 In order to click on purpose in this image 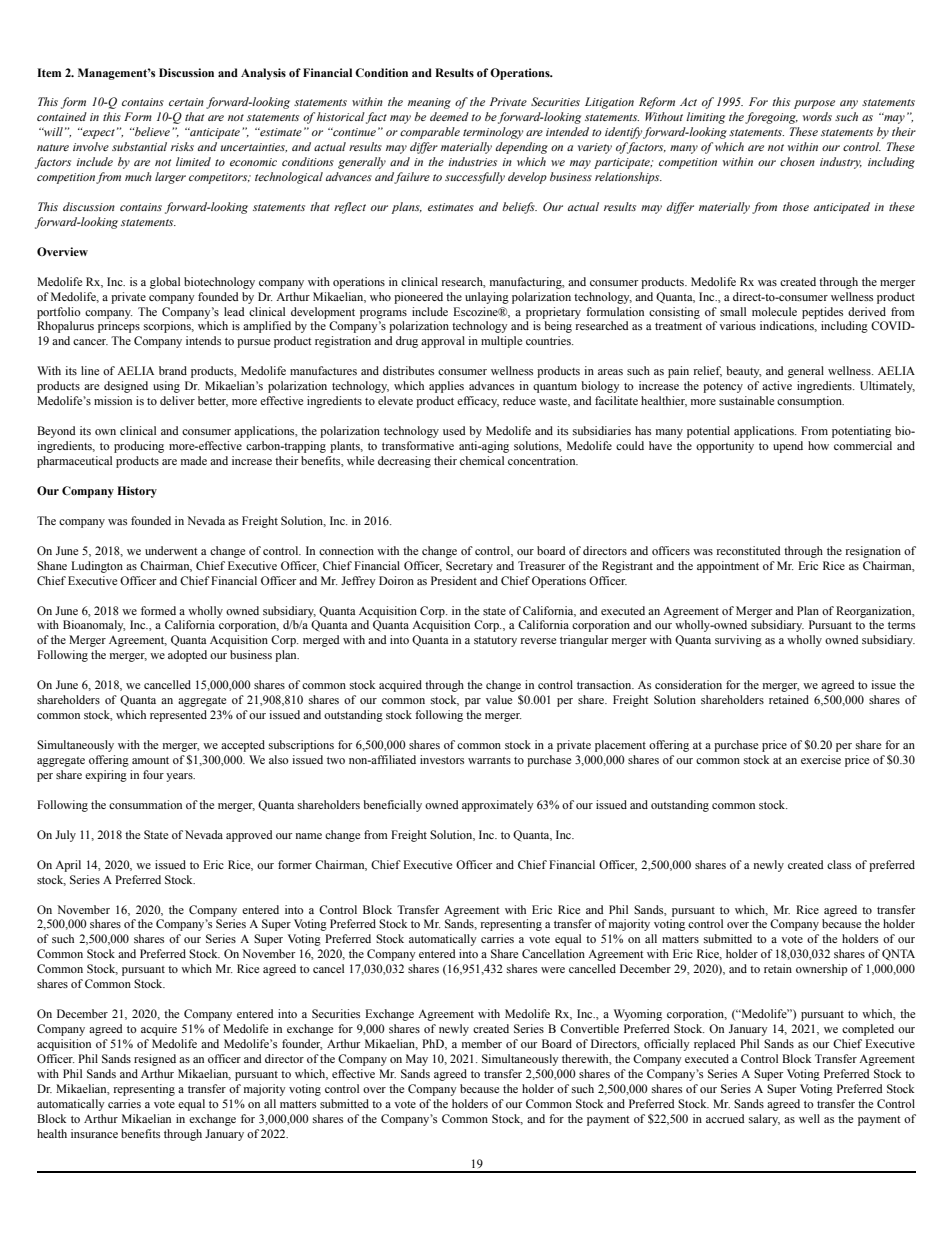, I will do `click(814, 104)`.
